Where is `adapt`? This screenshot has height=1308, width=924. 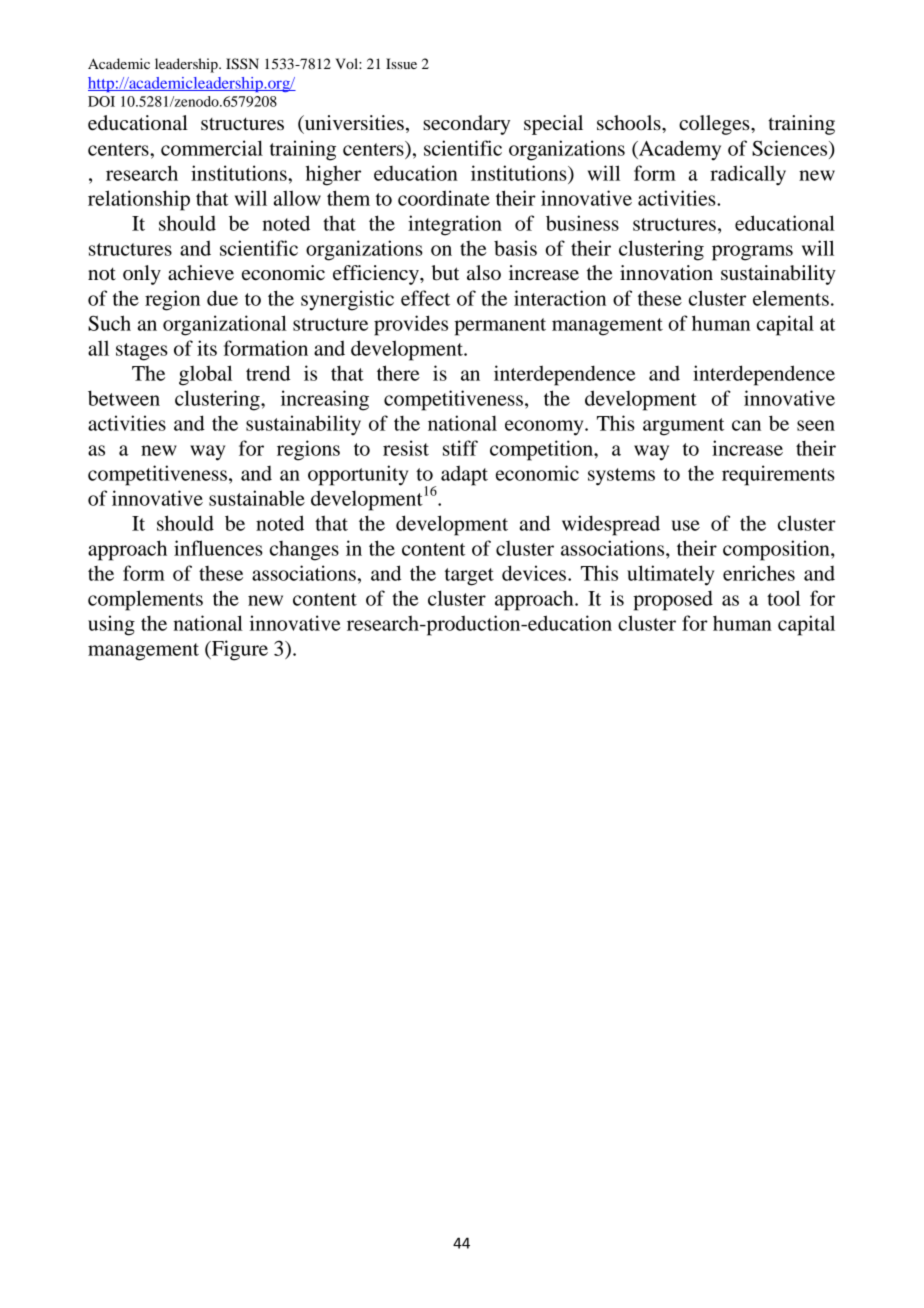
adapt is located at coordinates (464, 475).
